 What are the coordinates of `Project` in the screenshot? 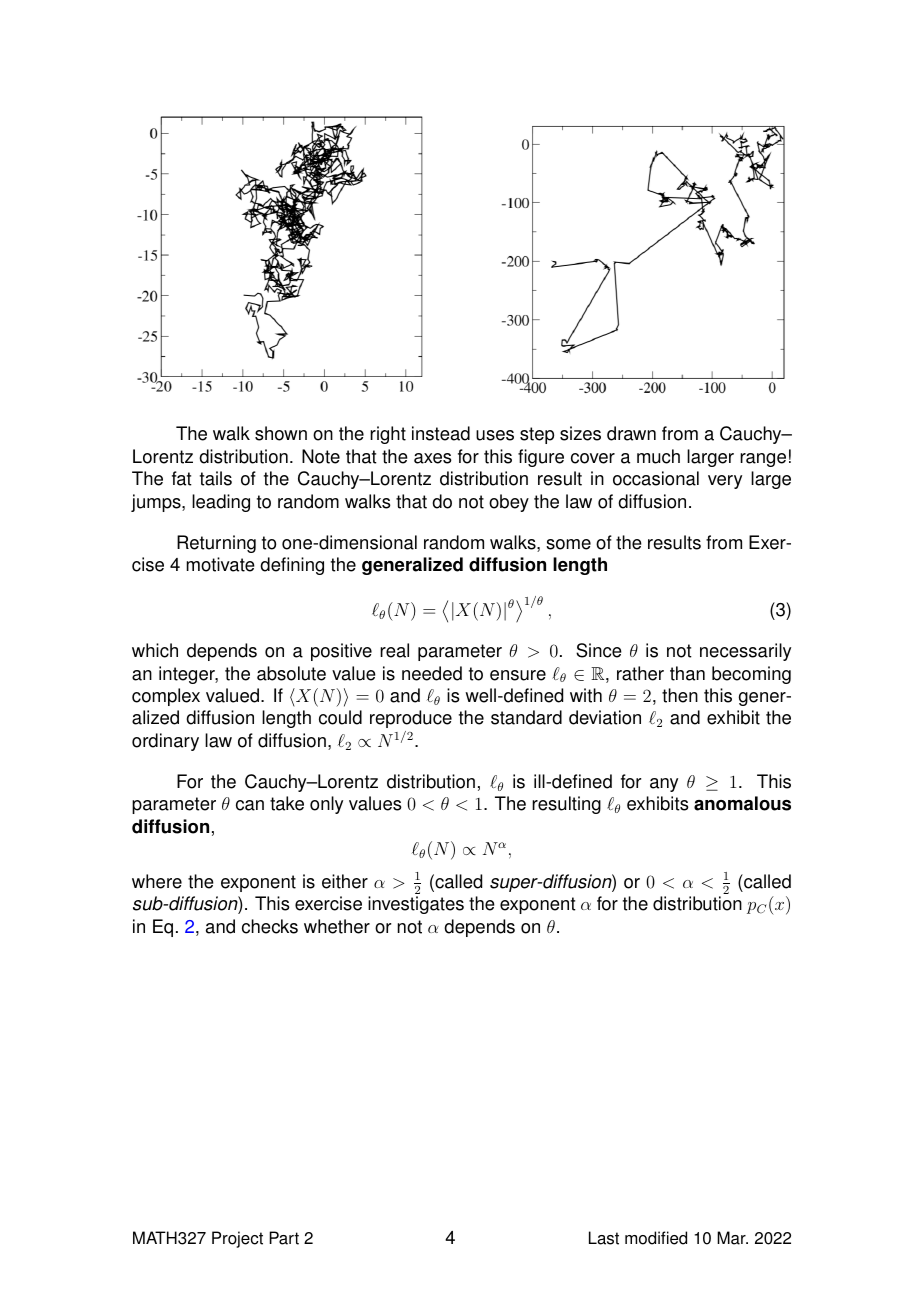 It's located at (237, 1239).
